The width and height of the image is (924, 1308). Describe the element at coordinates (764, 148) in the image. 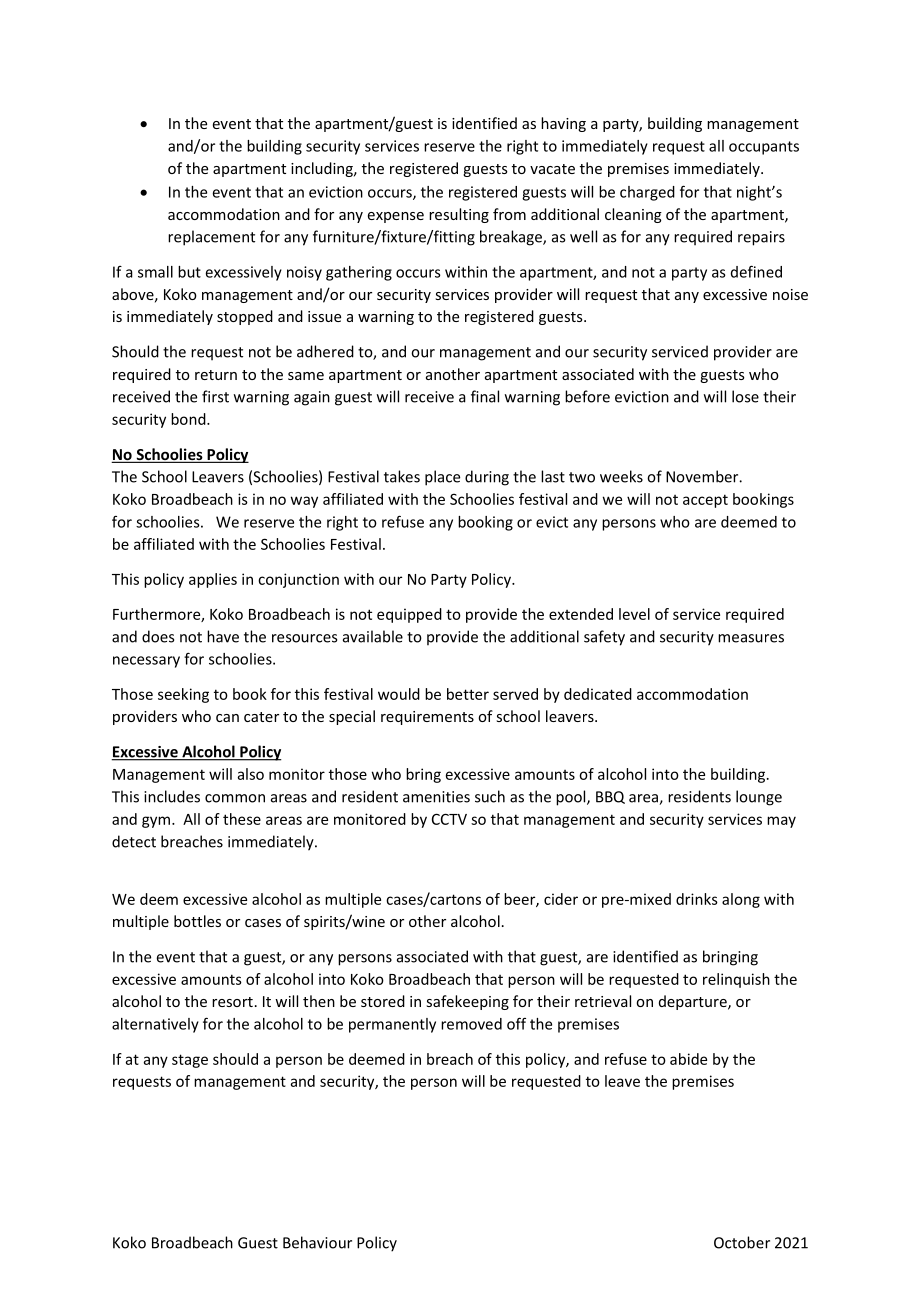

I see `occupants` at that location.
